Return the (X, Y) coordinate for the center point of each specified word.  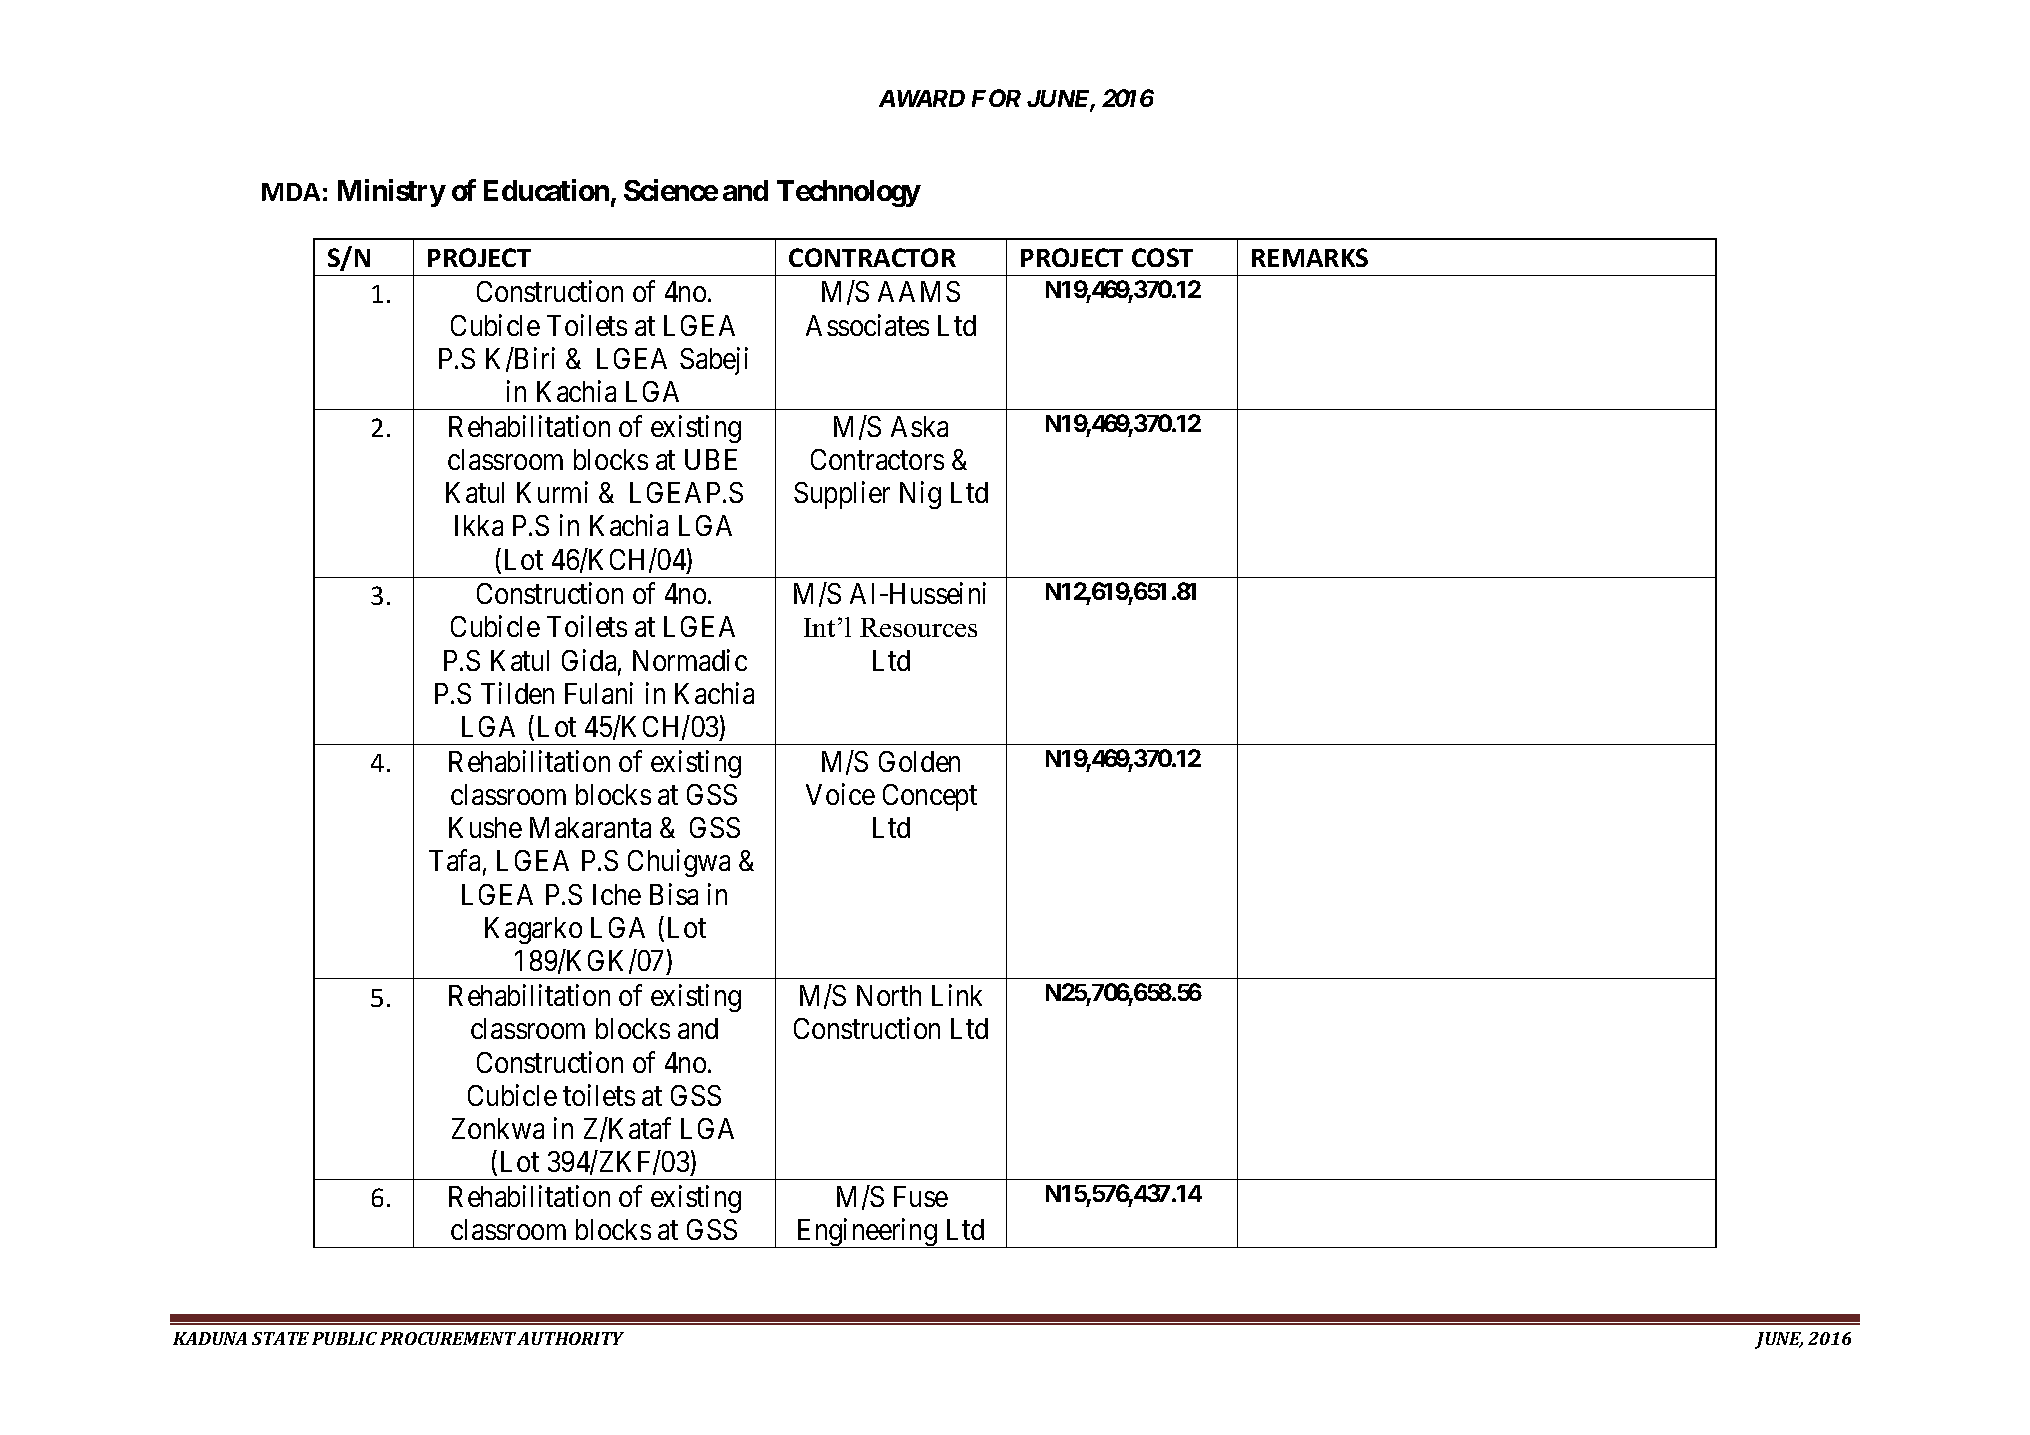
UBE (711, 459)
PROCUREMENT (448, 1338)
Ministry (392, 193)
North (889, 995)
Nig (920, 495)
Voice (840, 794)
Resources (918, 627)
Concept (930, 797)
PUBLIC (344, 1338)
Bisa (674, 894)
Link (957, 995)
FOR (996, 98)
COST (1162, 257)
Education (546, 190)
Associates (867, 325)
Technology (849, 193)
